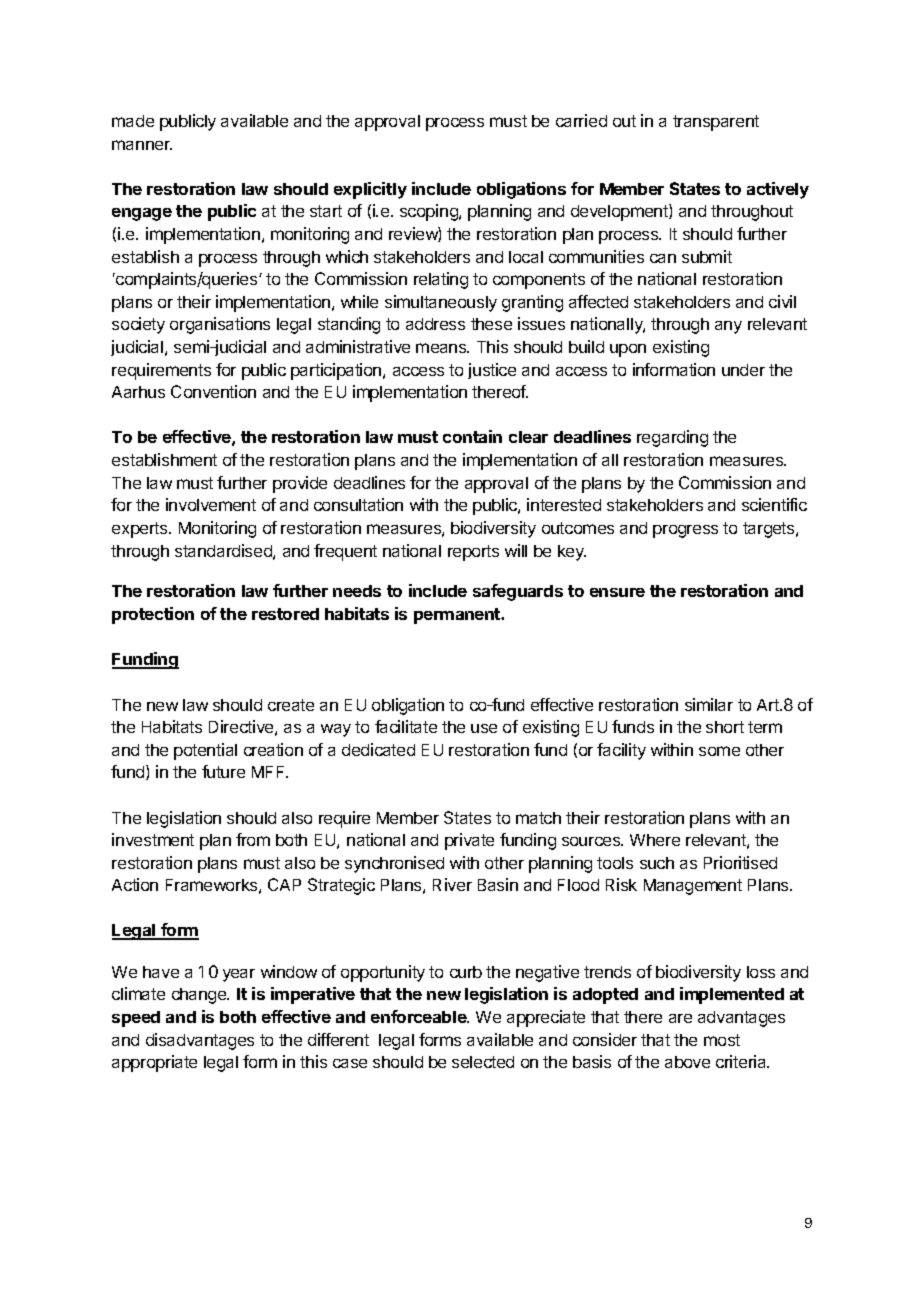  What do you see at coordinates (716, 123) in the screenshot?
I see `transparent` at bounding box center [716, 123].
